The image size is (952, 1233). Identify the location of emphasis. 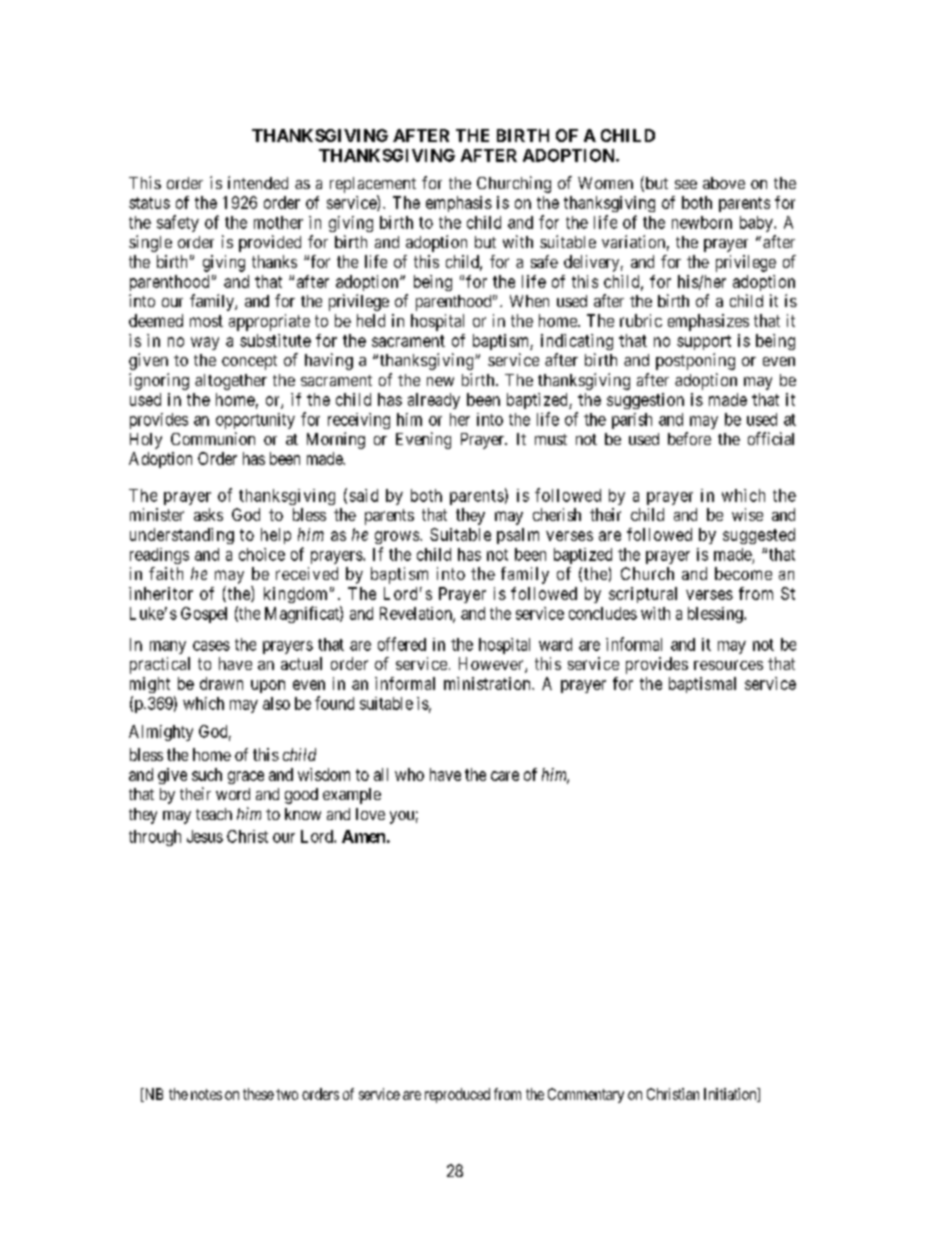
(459, 204).
